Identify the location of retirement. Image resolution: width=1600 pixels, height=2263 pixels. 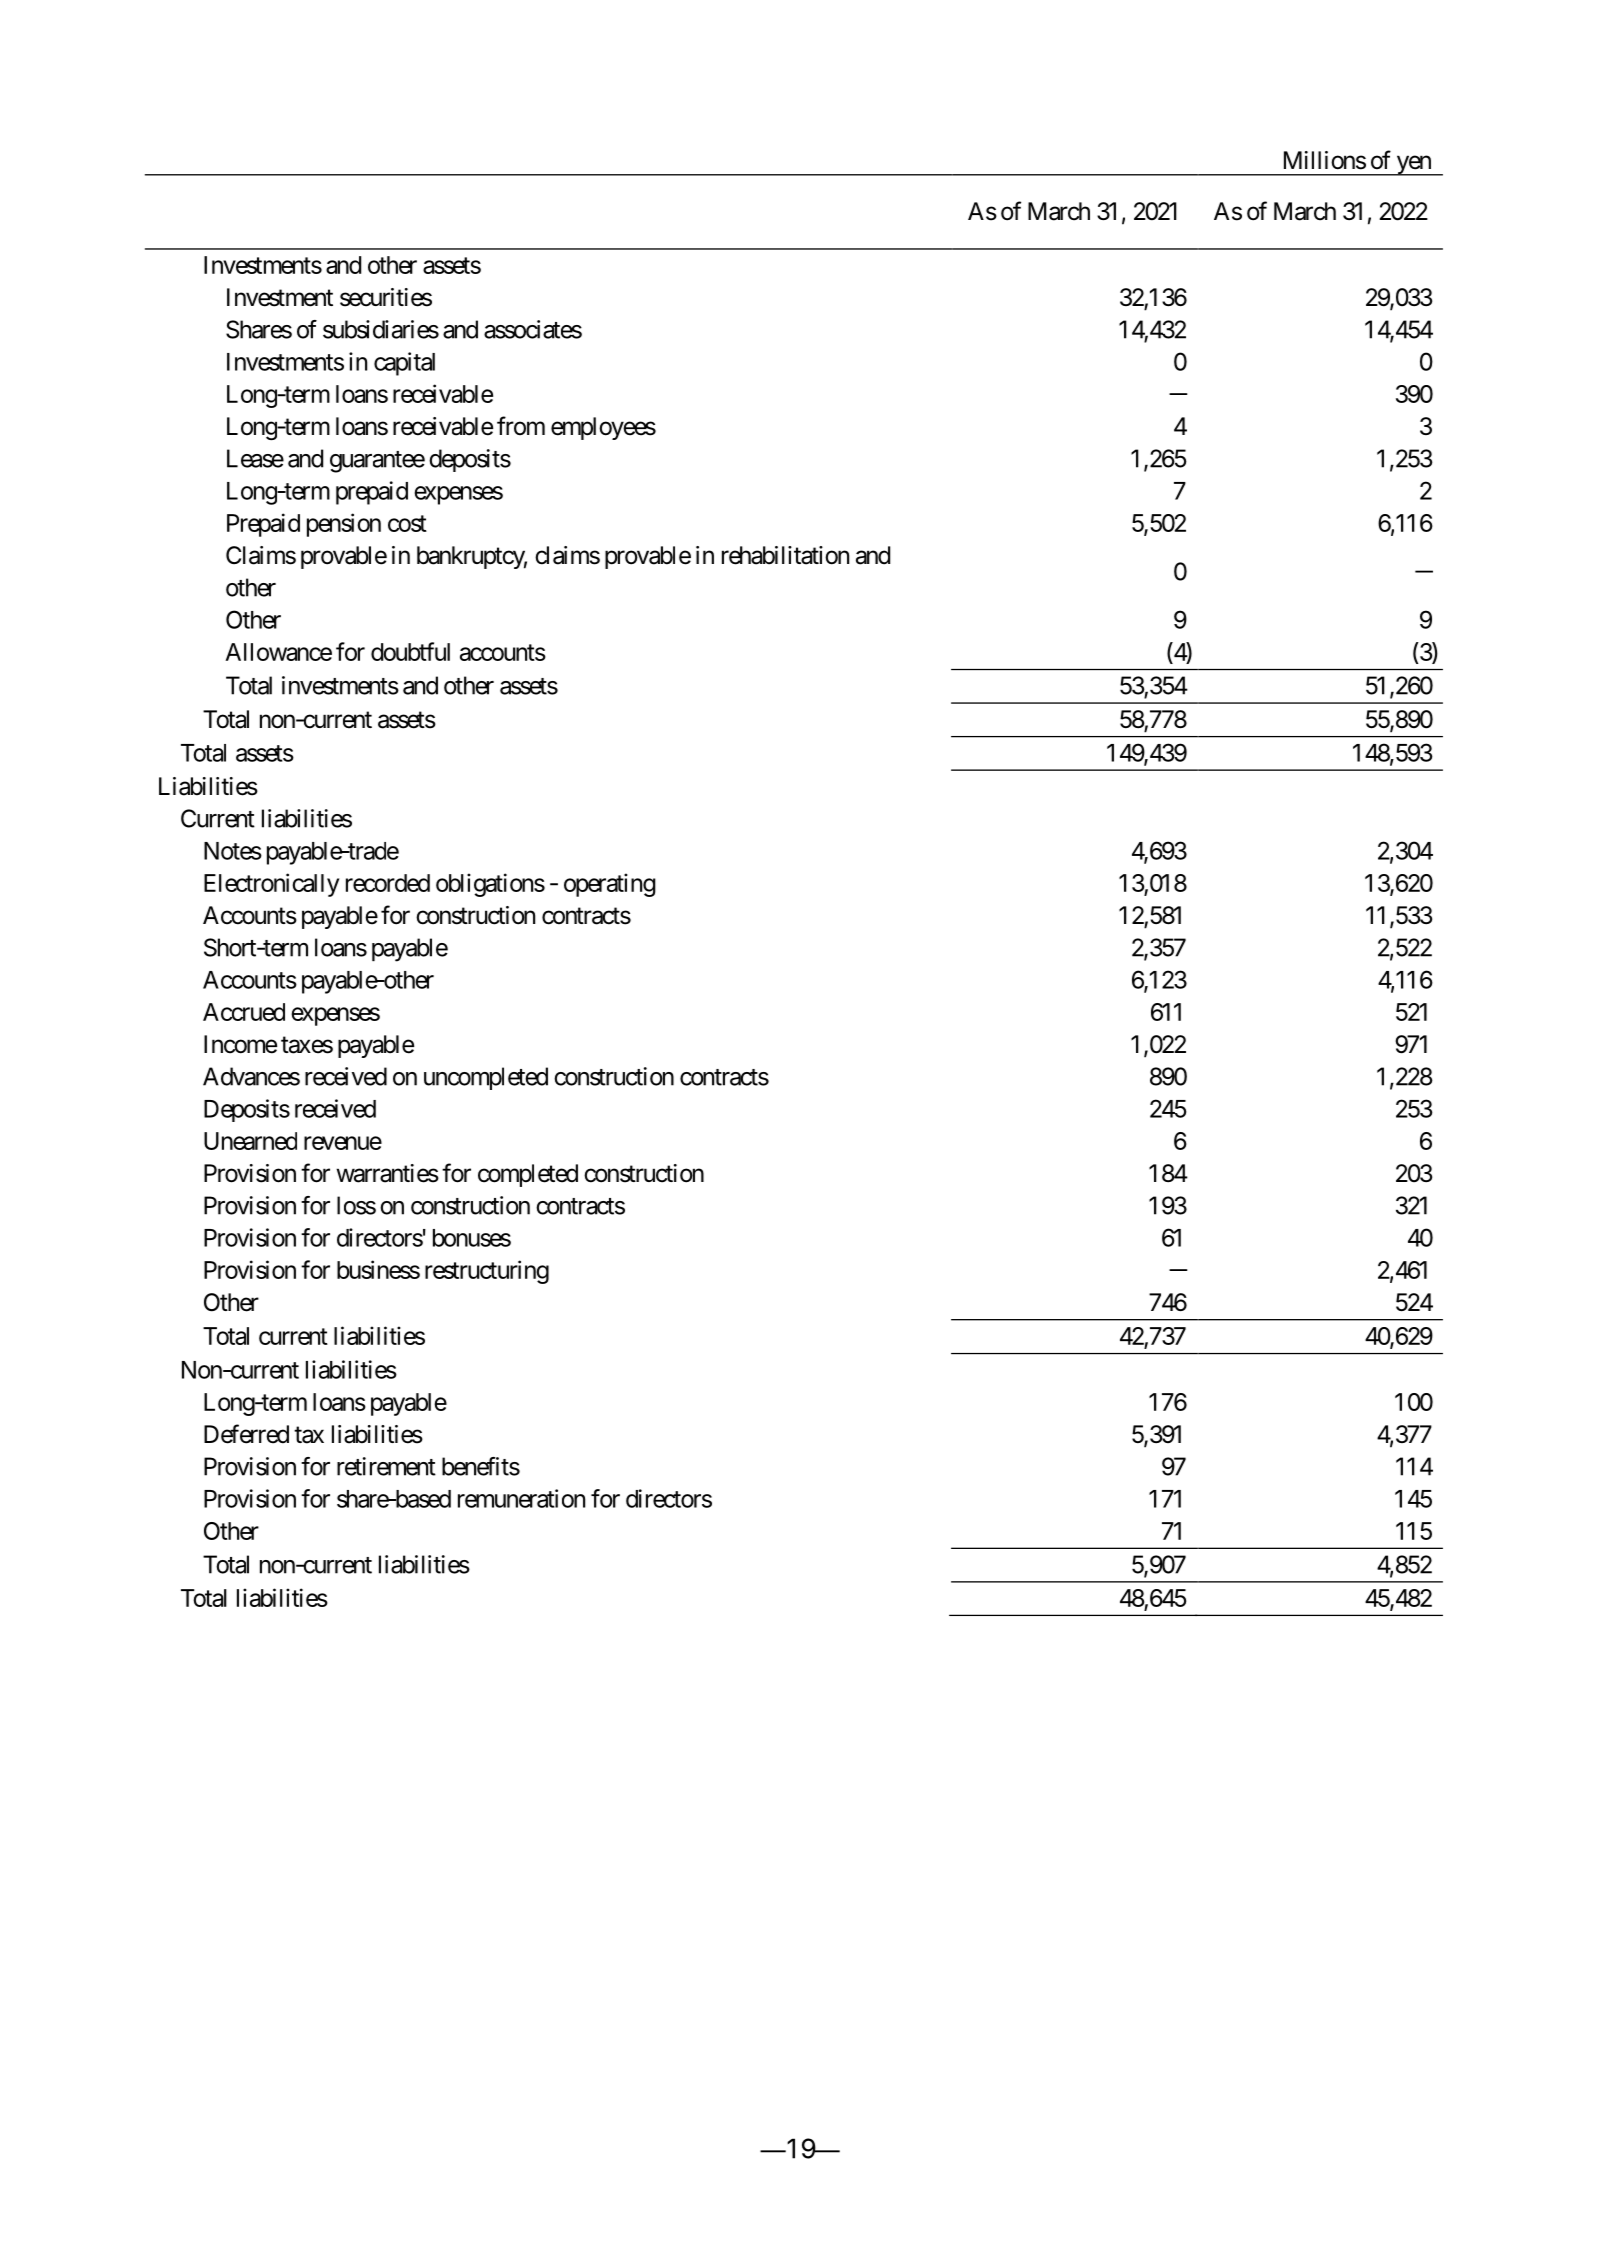
(386, 1466).
